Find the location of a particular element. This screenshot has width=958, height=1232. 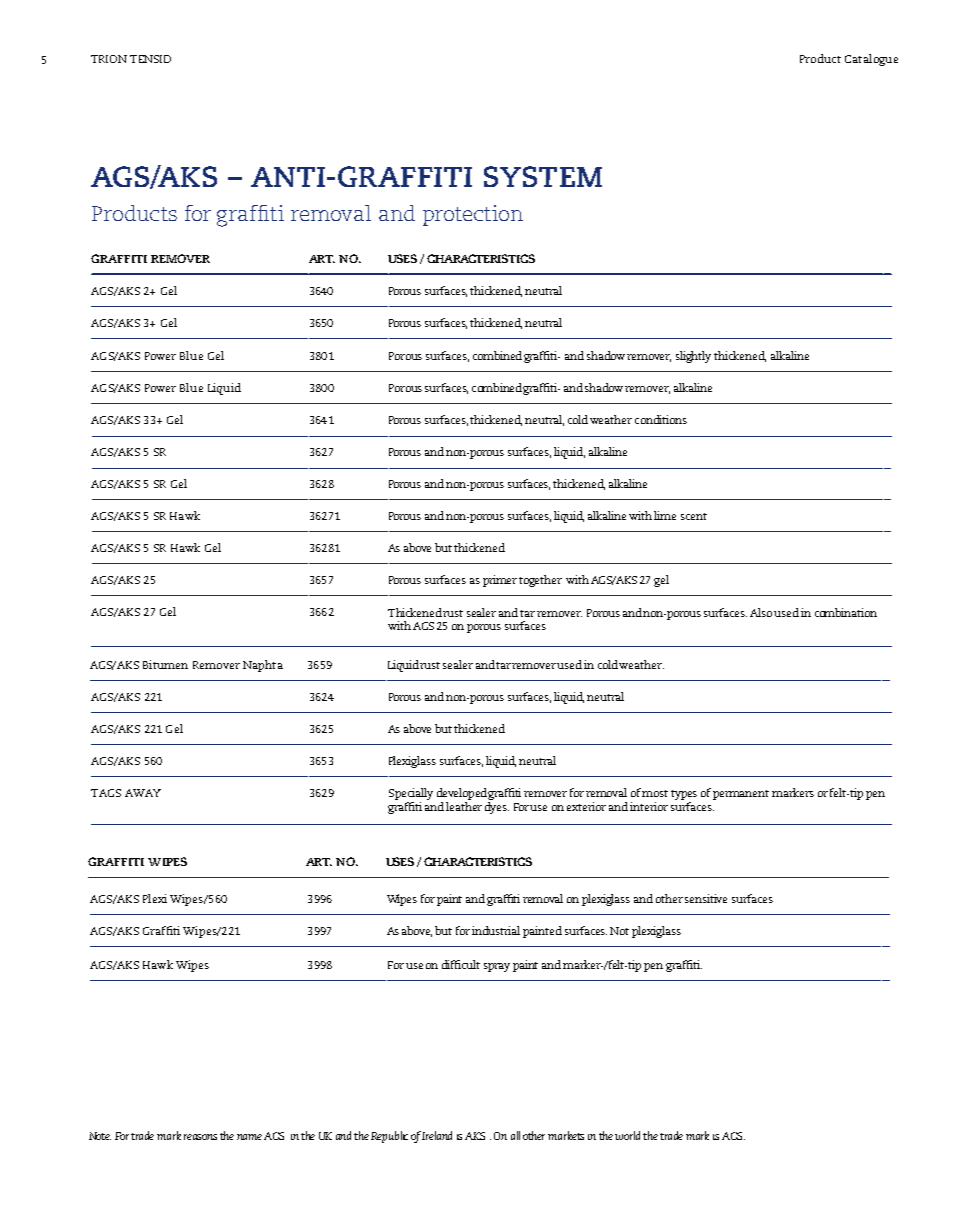

dyes is located at coordinates (497, 806).
